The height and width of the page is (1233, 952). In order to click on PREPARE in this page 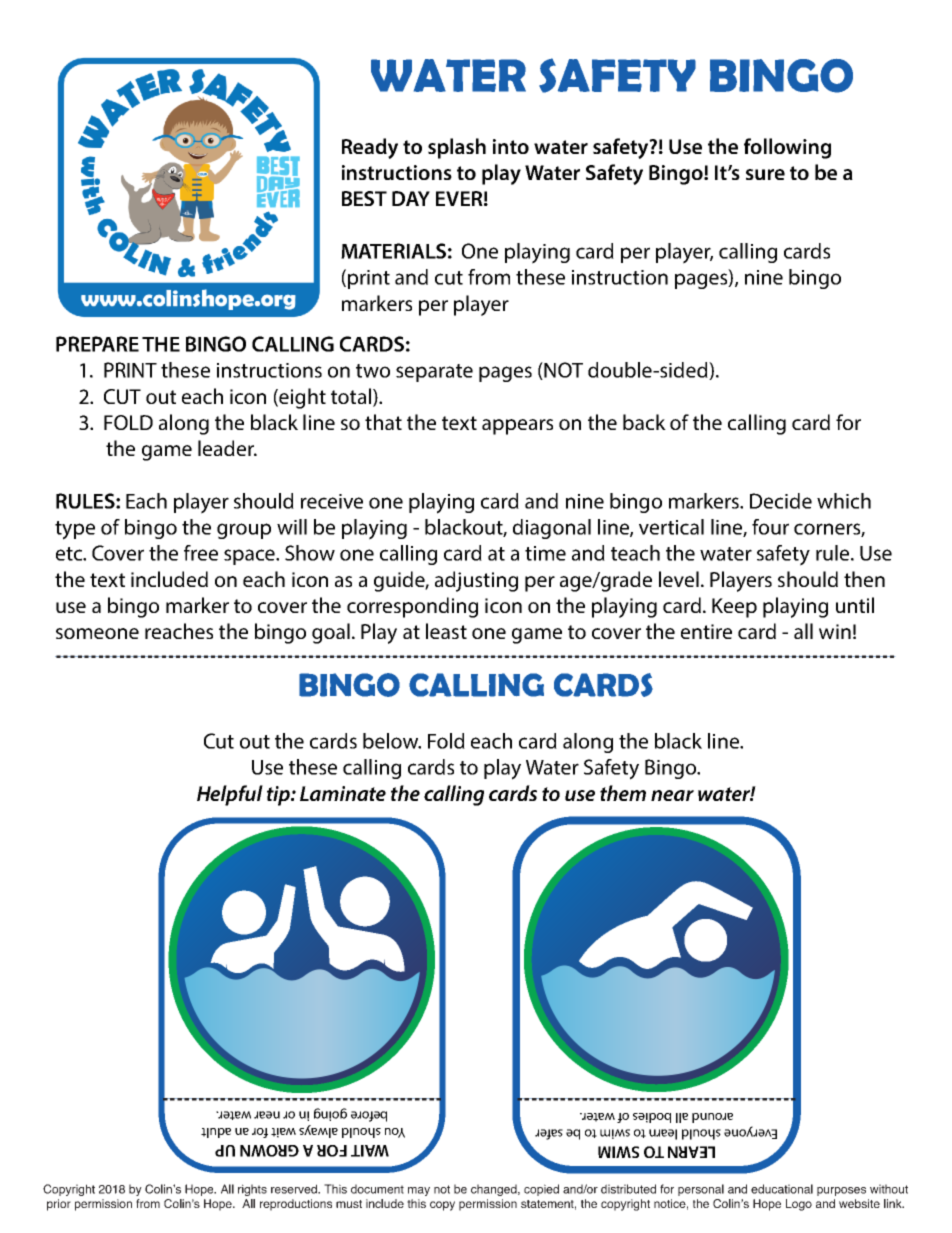, I will do `click(97, 344)`.
